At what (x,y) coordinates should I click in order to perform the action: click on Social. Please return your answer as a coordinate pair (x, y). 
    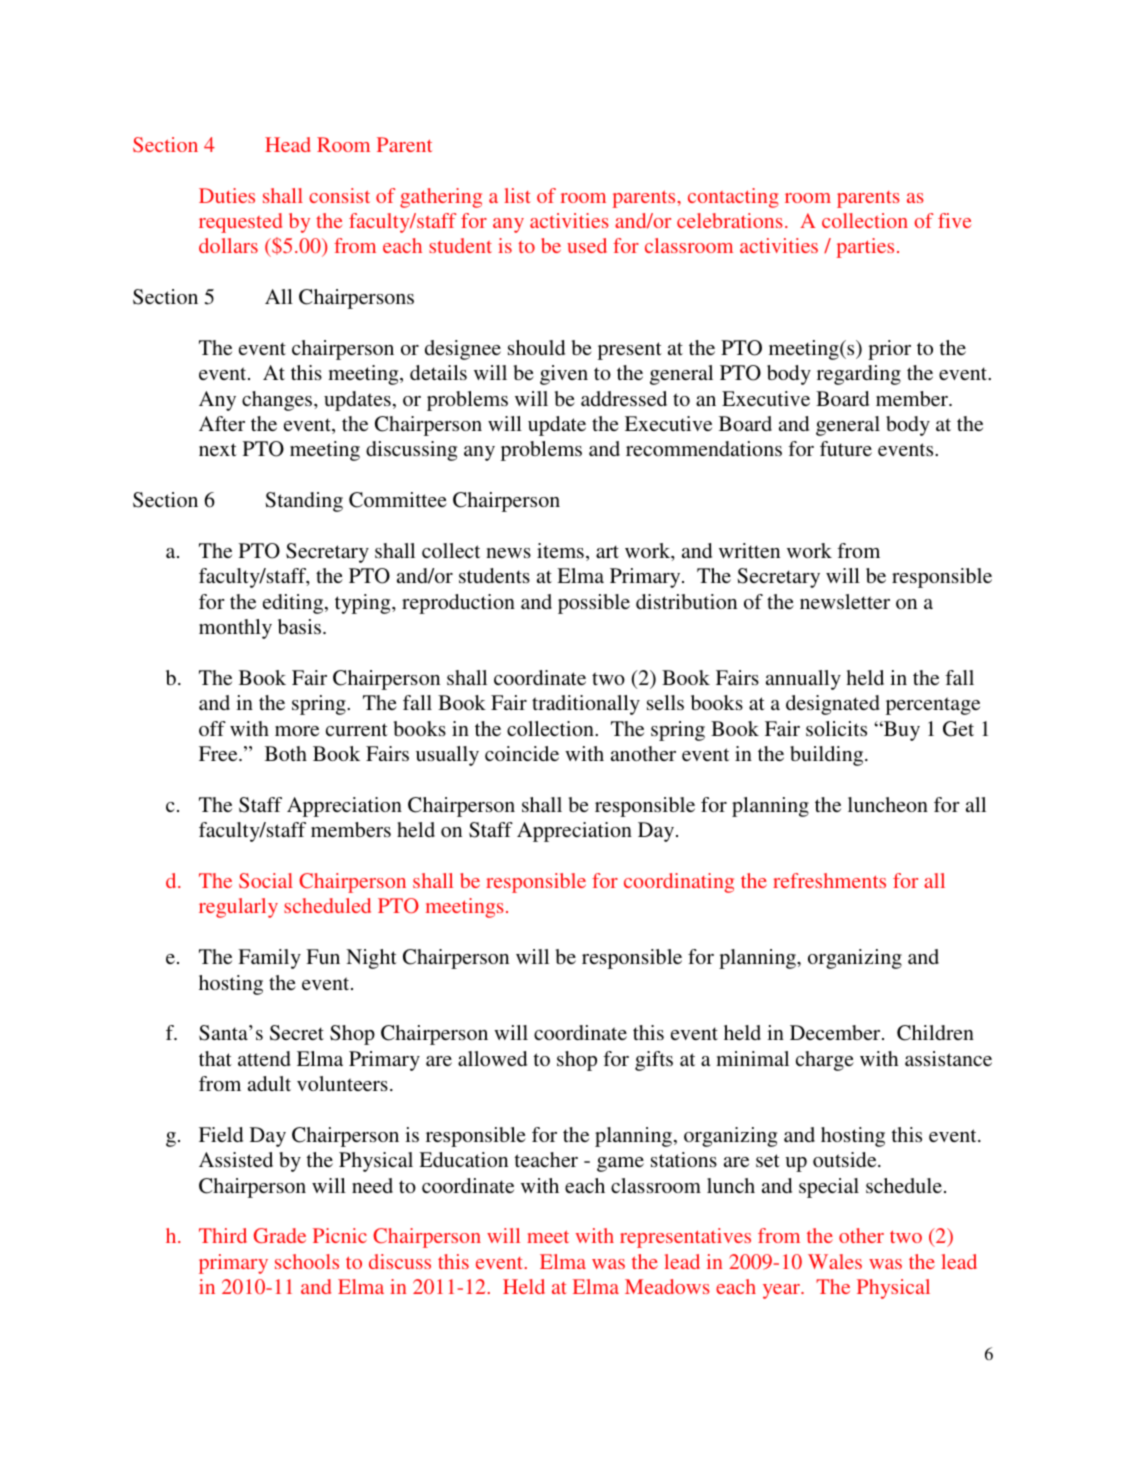
    Looking at the image, I should click on (266, 880).
